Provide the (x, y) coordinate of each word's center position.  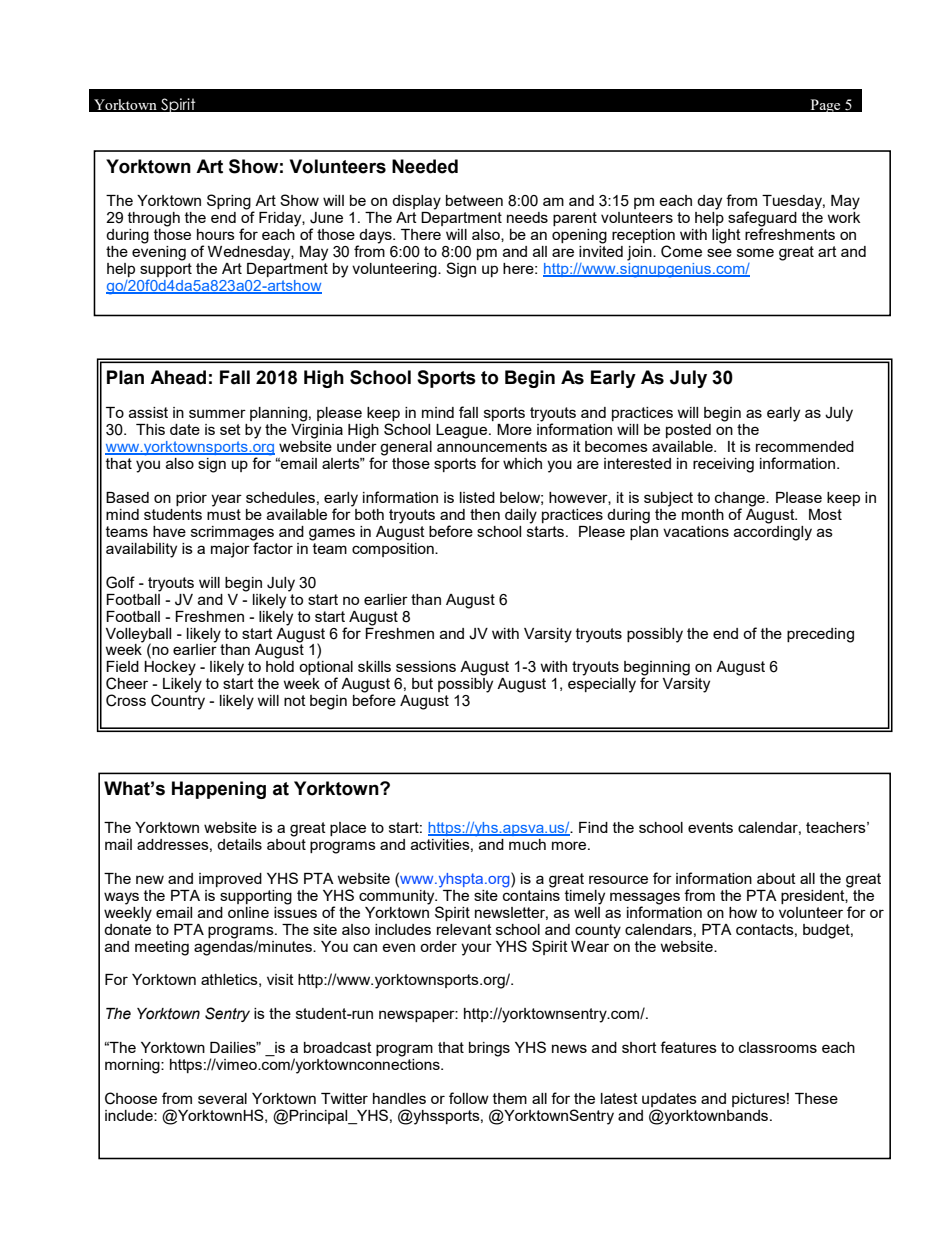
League (463, 431)
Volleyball (138, 636)
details (239, 844)
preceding (820, 635)
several (222, 1098)
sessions (426, 666)
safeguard (762, 220)
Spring (230, 203)
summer (217, 413)
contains (531, 894)
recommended (805, 446)
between (474, 200)
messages (645, 898)
